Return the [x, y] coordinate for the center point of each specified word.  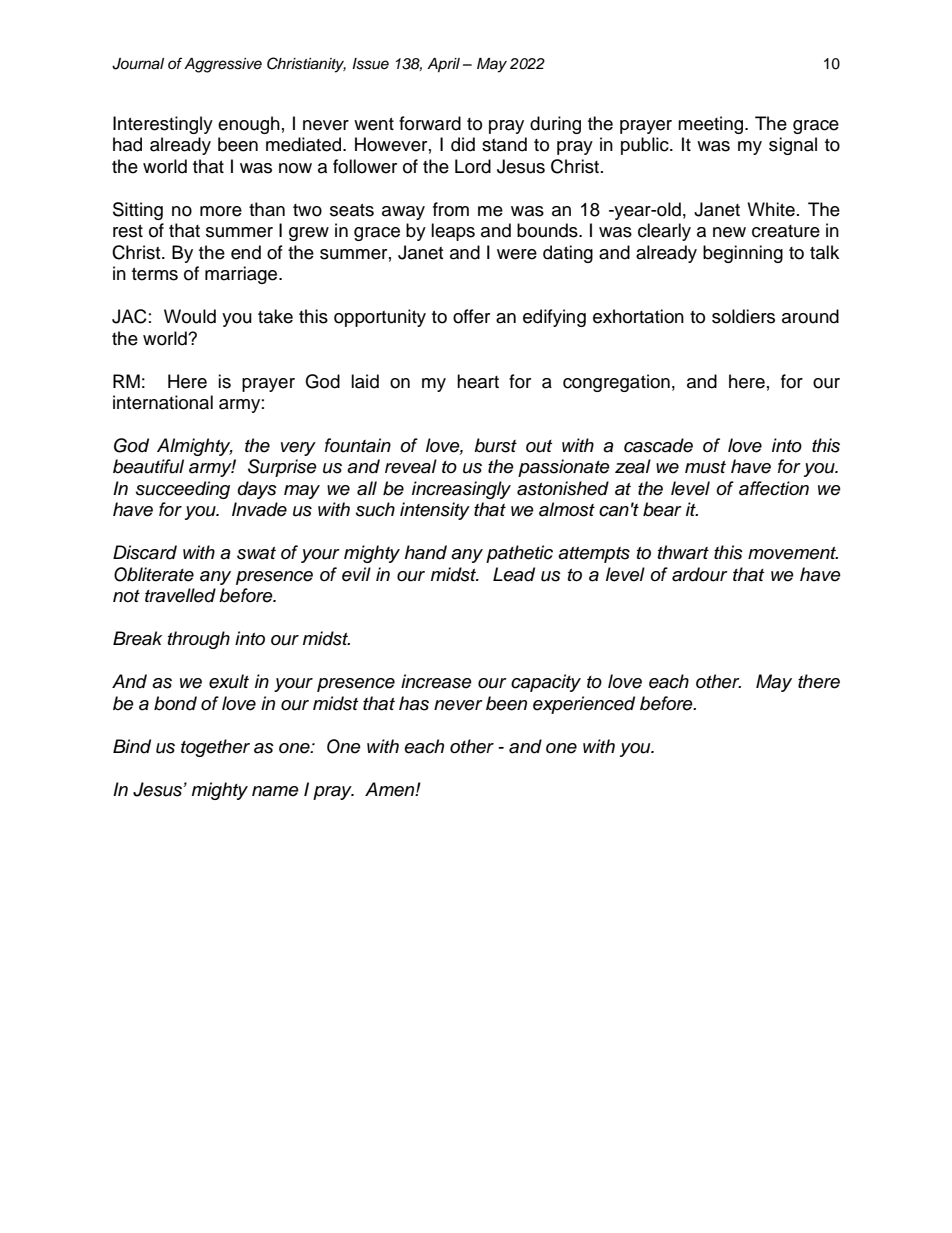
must [705, 467]
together [215, 748]
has [414, 703]
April [443, 65]
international [163, 402]
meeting [712, 125]
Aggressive [223, 65]
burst [495, 445]
